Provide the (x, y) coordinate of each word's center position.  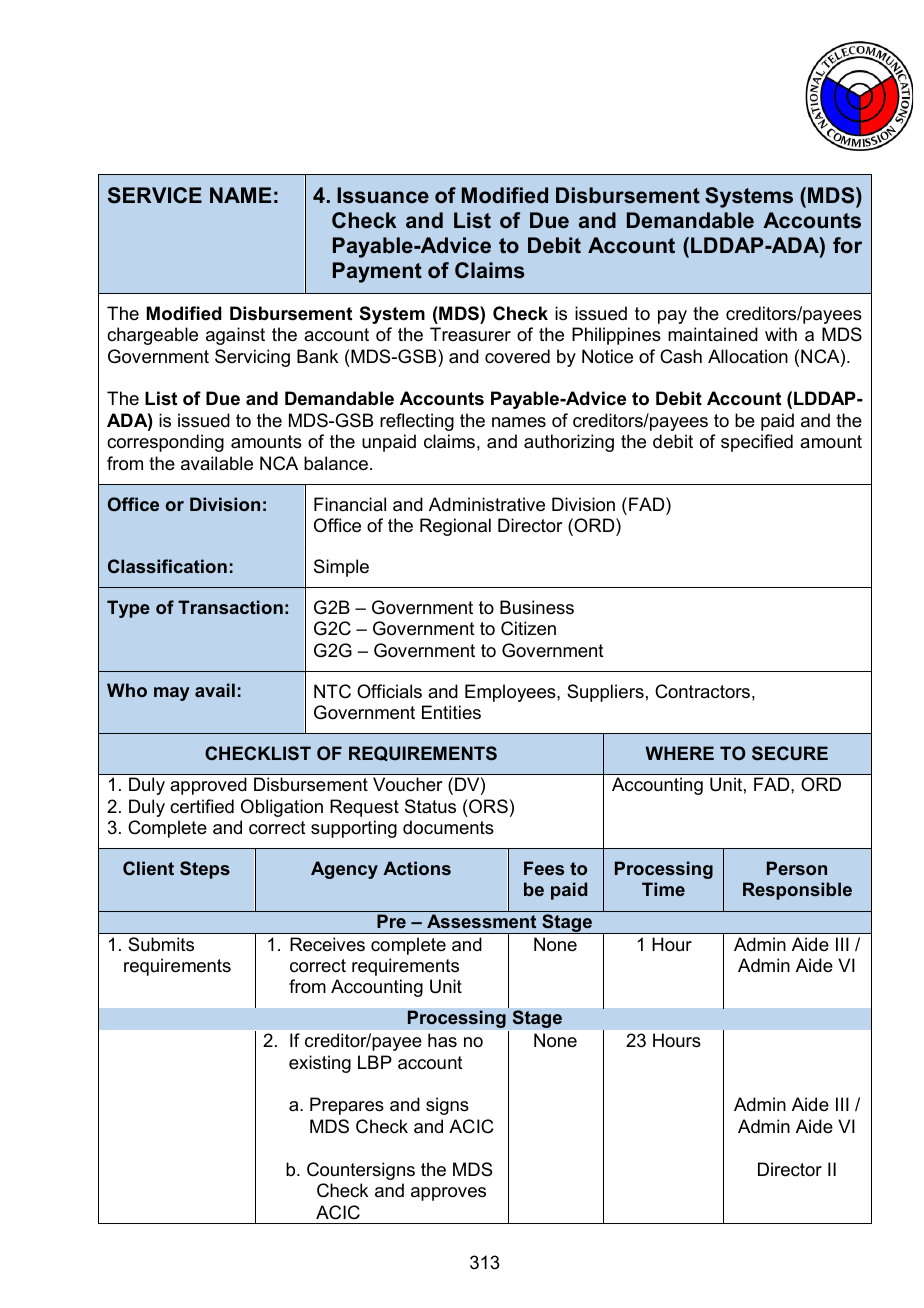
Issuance (383, 195)
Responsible (797, 891)
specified (757, 443)
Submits (161, 944)
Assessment (481, 921)
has (442, 1040)
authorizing (569, 443)
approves (448, 1194)
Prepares (347, 1106)
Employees (511, 693)
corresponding (165, 443)
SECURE (790, 753)
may (172, 694)
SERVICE (155, 195)
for (847, 245)
